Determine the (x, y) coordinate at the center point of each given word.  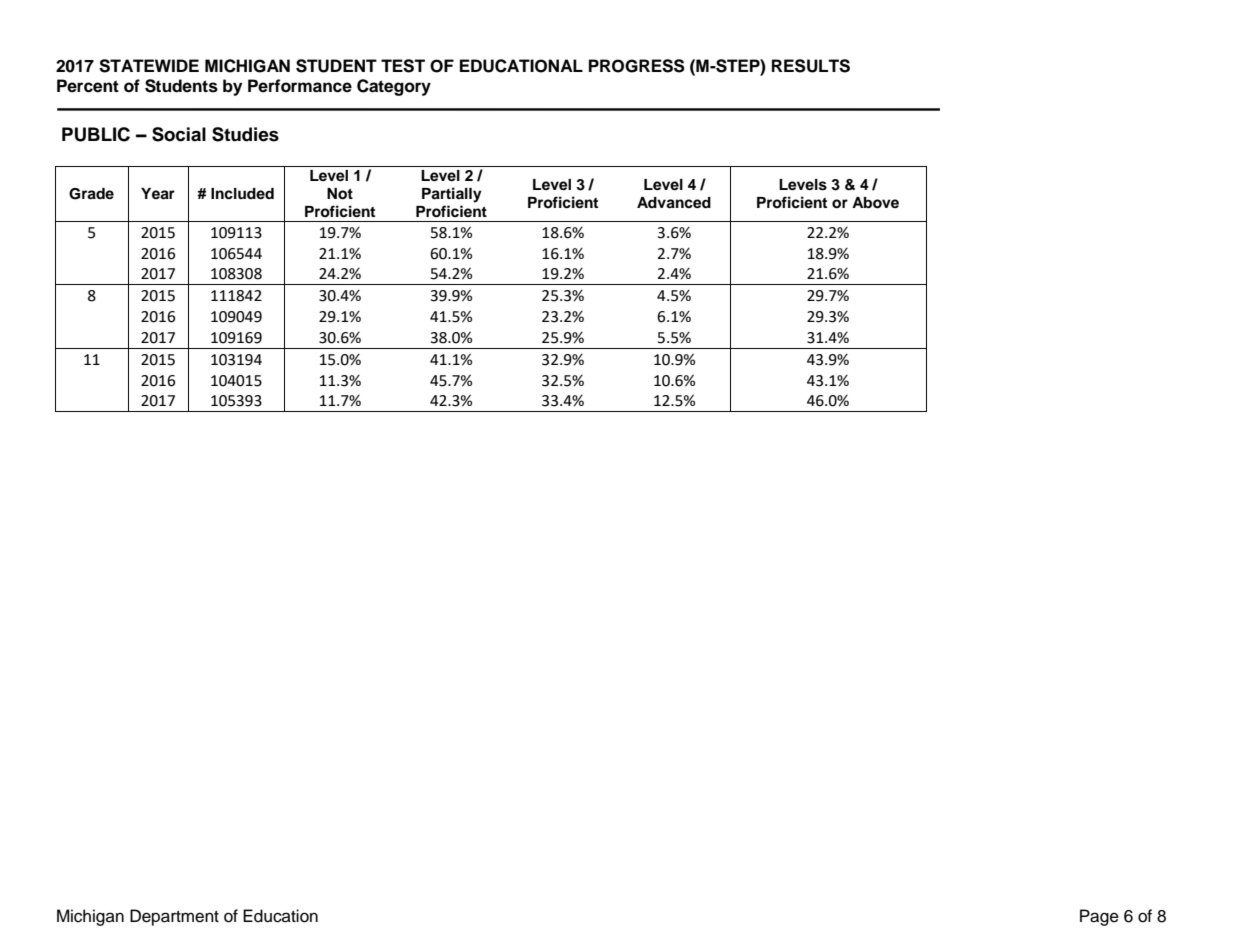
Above (875, 203)
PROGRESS (637, 66)
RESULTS (811, 66)
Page (1099, 917)
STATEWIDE (149, 66)
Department (174, 917)
